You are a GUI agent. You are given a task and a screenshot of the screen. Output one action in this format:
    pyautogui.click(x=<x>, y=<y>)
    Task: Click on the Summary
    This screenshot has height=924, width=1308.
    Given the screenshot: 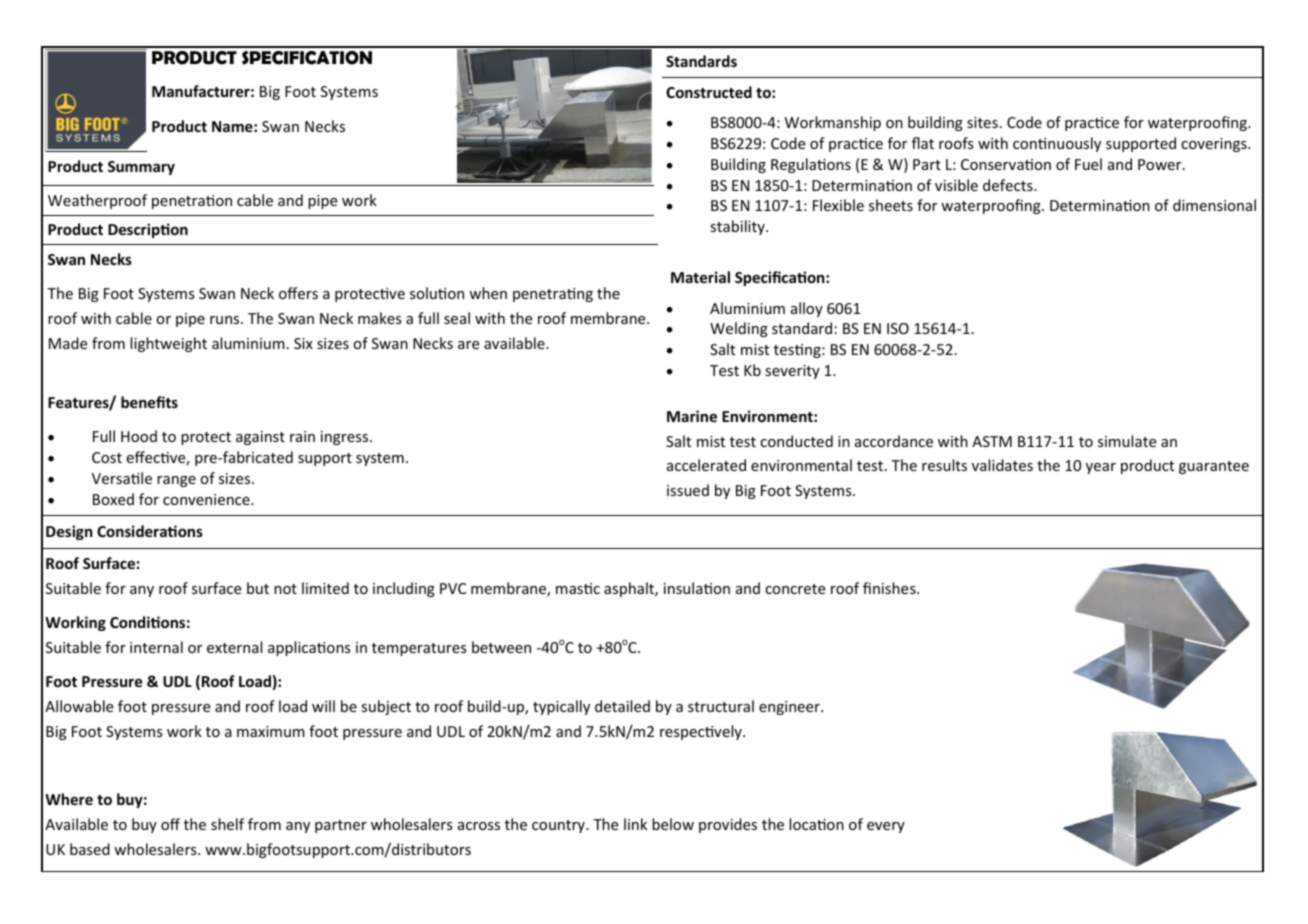 What is the action you would take?
    pyautogui.click(x=141, y=168)
